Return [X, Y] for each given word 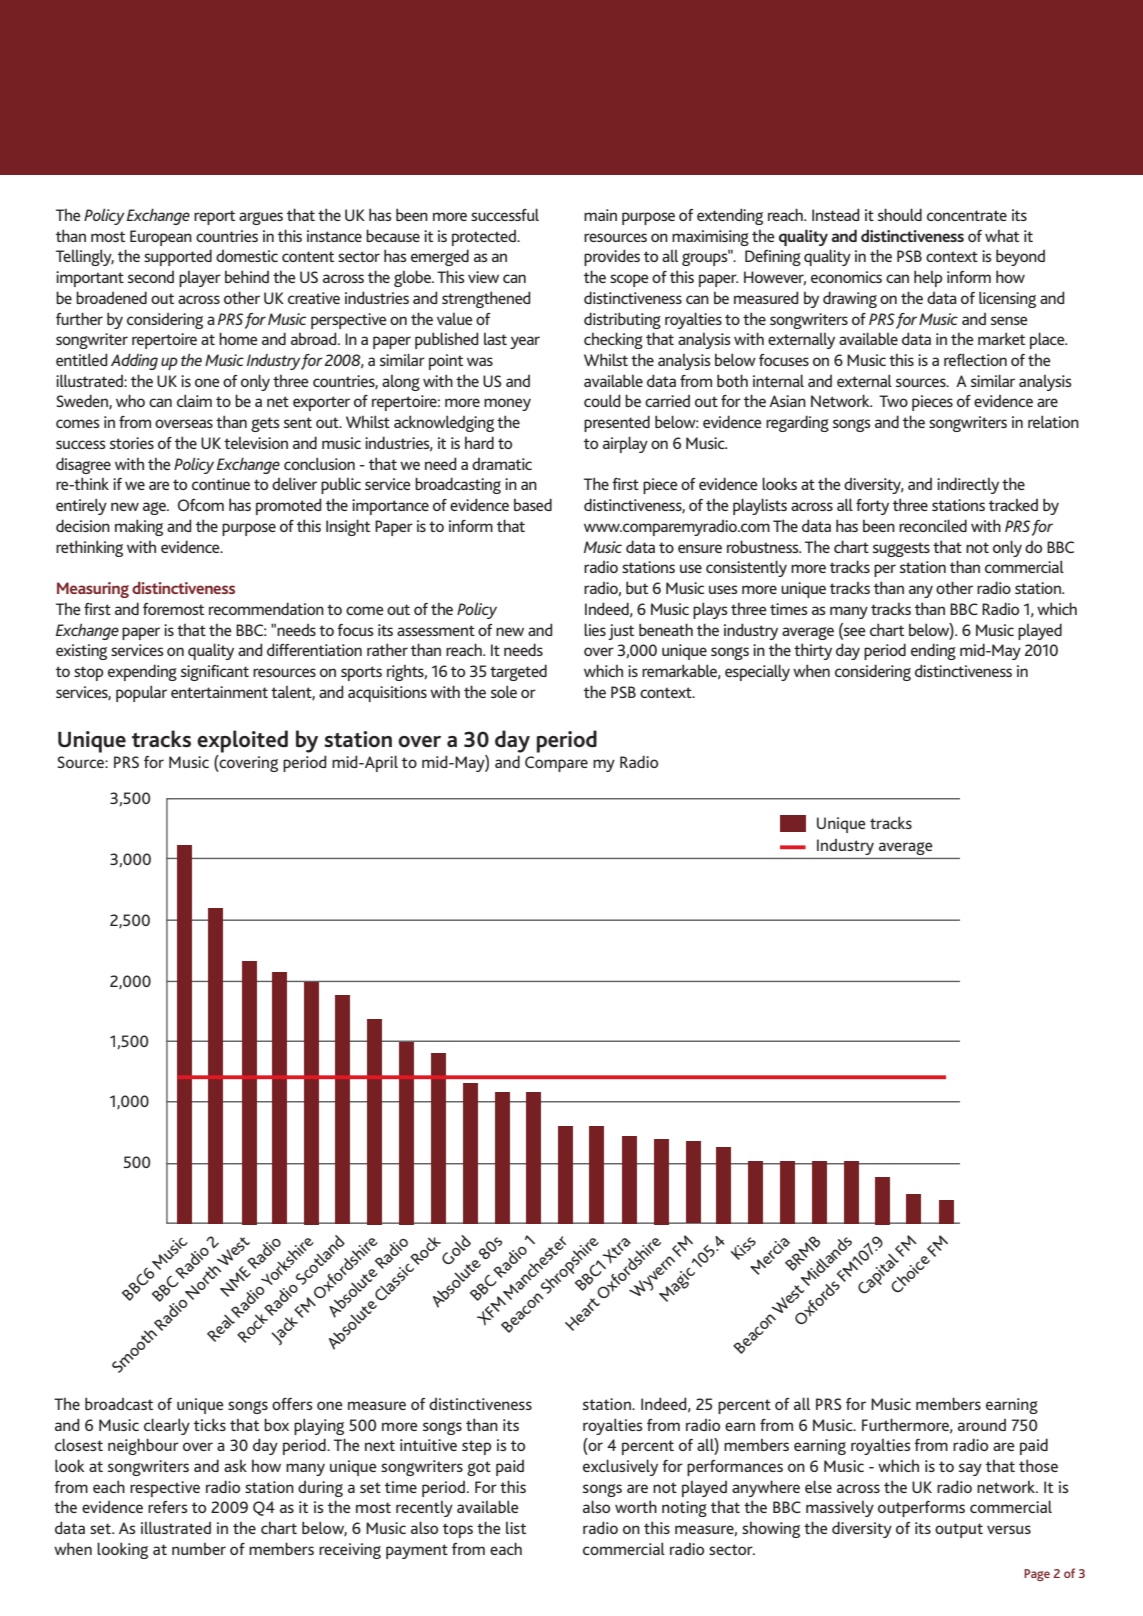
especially [757, 672]
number [199, 1549]
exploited [242, 741]
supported [178, 257]
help [928, 278]
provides [612, 257]
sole [504, 691]
